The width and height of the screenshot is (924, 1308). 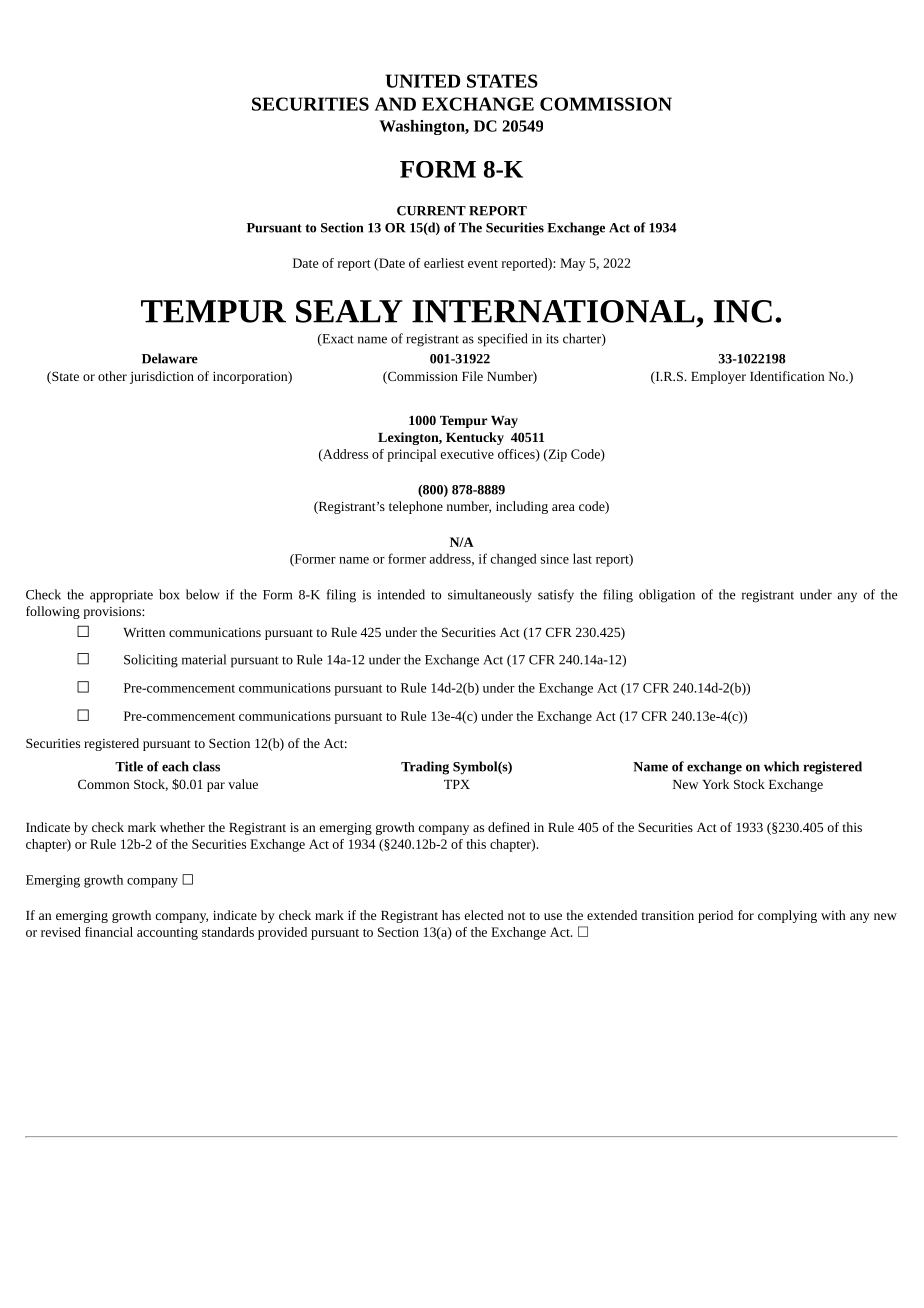 What do you see at coordinates (472, 376) in the screenshot?
I see `File` at bounding box center [472, 376].
